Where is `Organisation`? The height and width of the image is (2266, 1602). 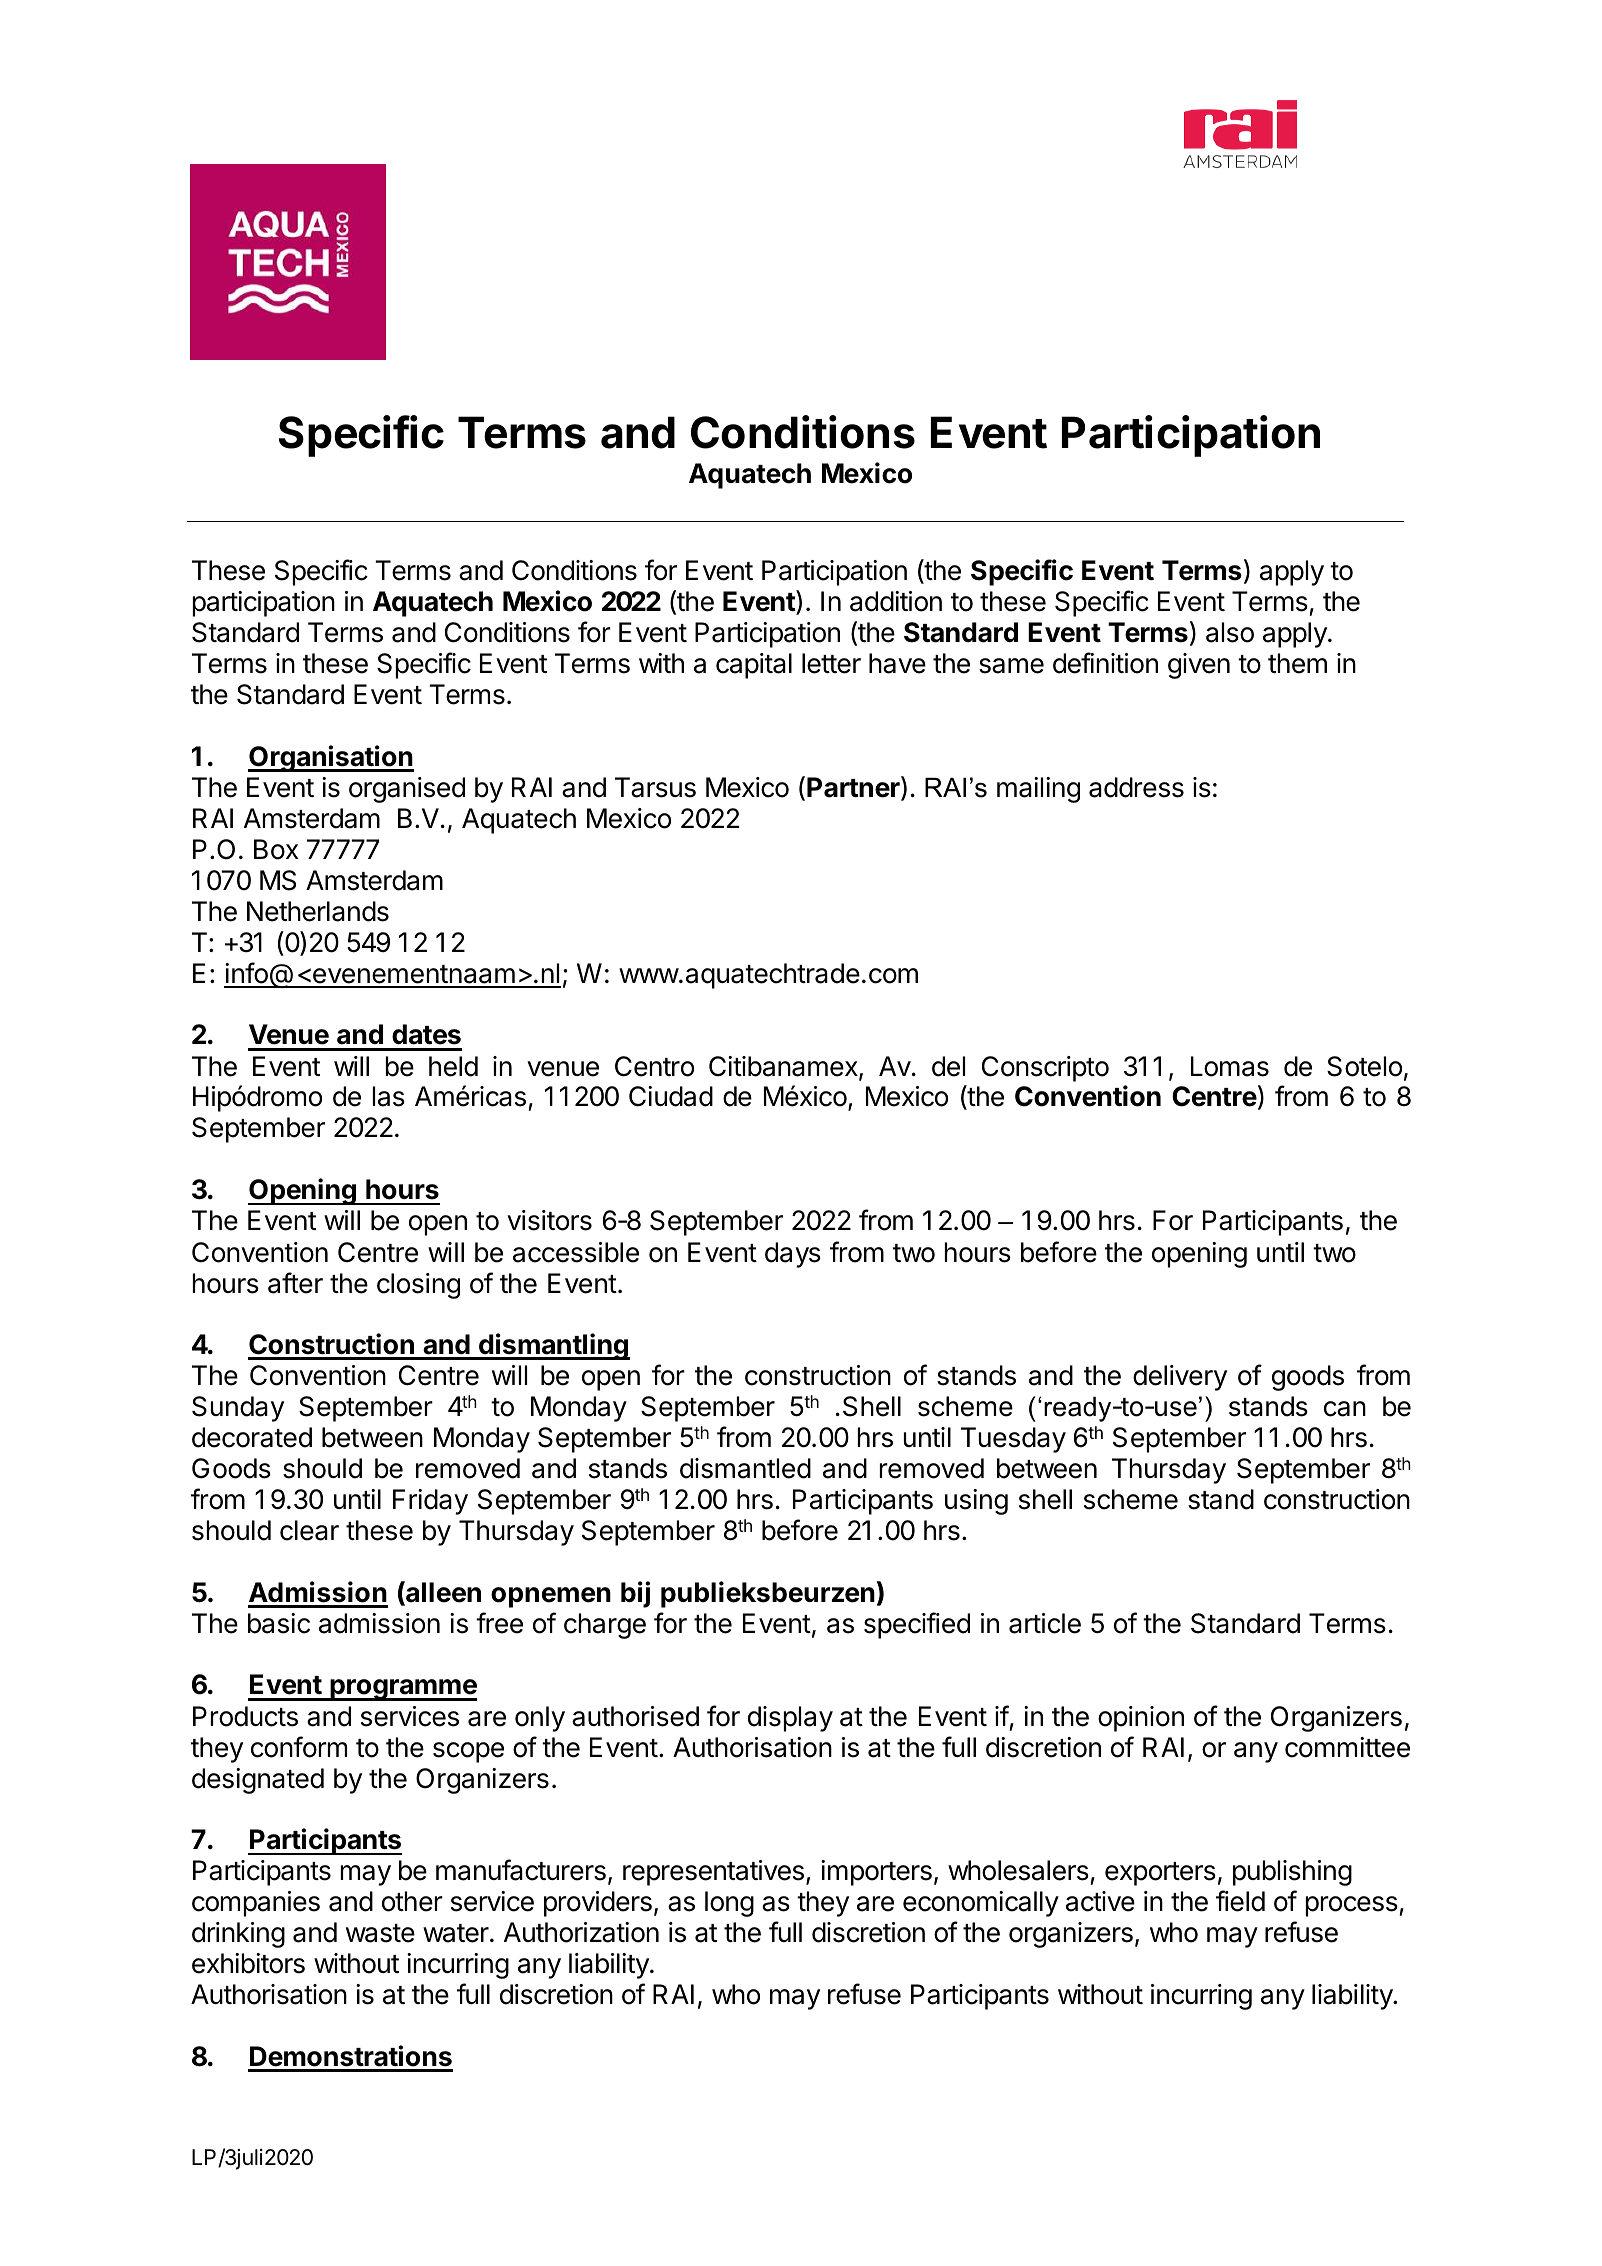 Organisation is located at coordinates (331, 758).
